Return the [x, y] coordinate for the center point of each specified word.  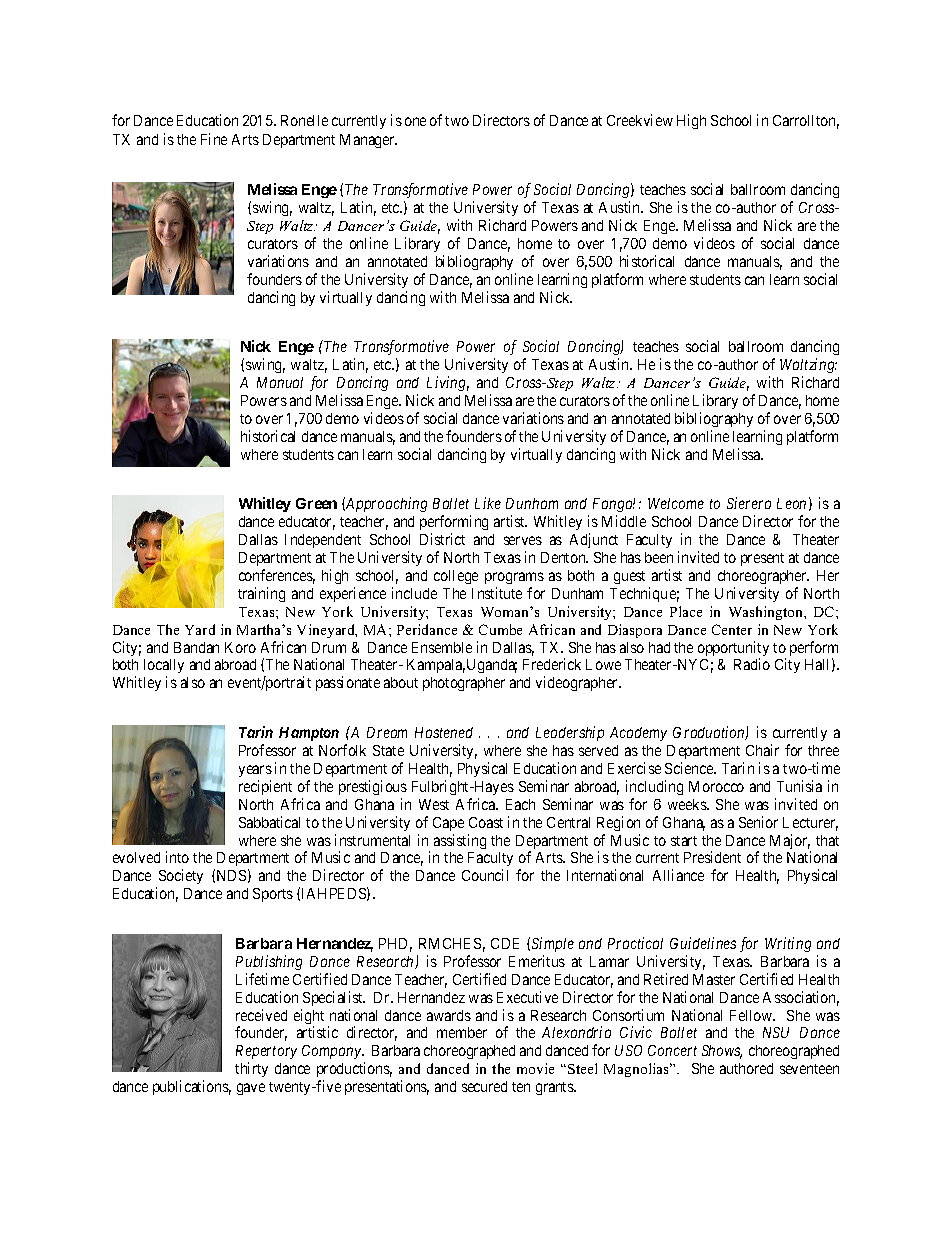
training [261, 594]
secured [484, 1086]
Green [316, 503]
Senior [758, 822]
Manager [368, 141]
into [177, 857]
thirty [251, 1069]
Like [488, 503]
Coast [486, 822]
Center [732, 629]
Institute [497, 593]
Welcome [676, 503]
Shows [722, 1052]
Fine [214, 139]
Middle [624, 521]
